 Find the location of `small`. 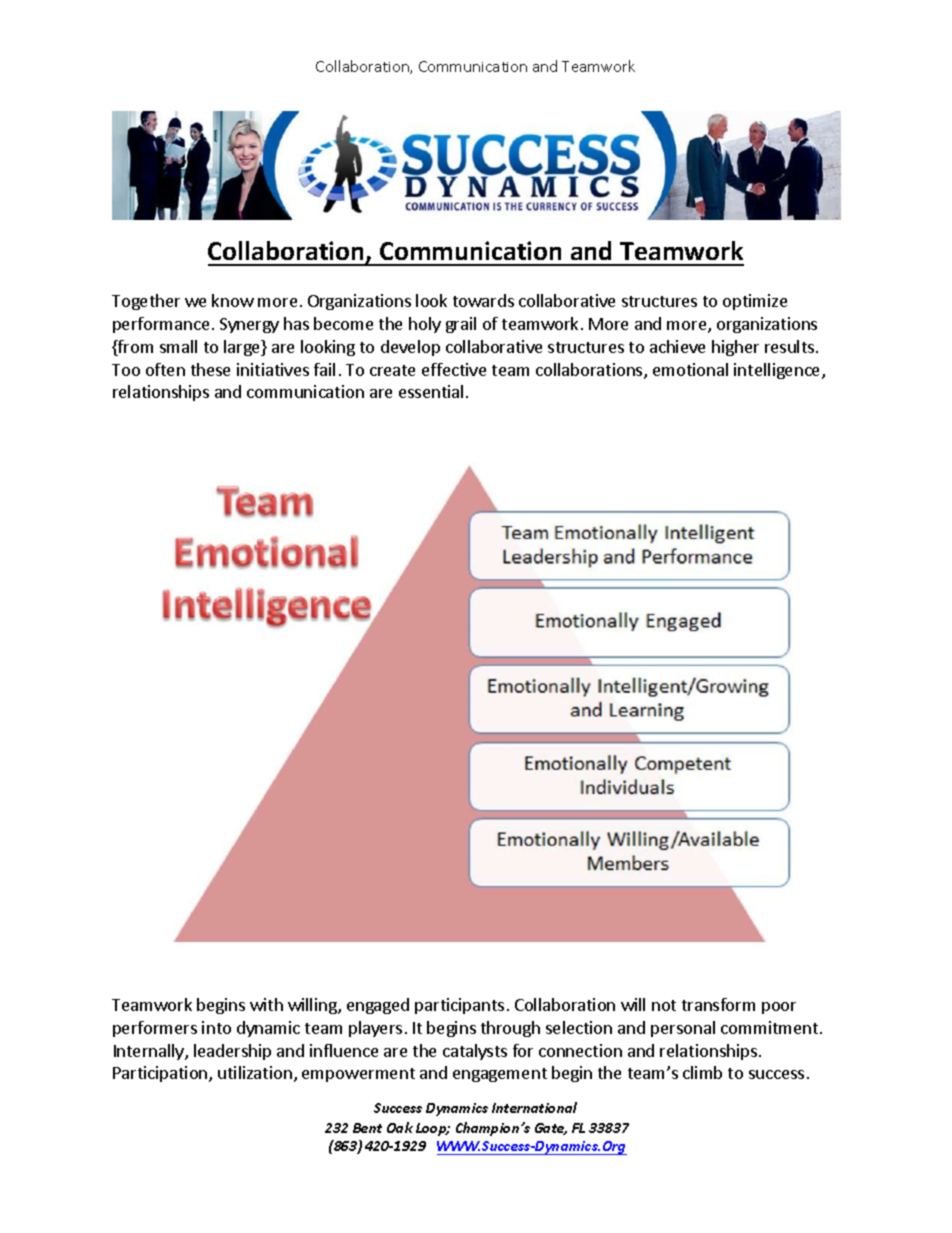

small is located at coordinates (178, 346).
